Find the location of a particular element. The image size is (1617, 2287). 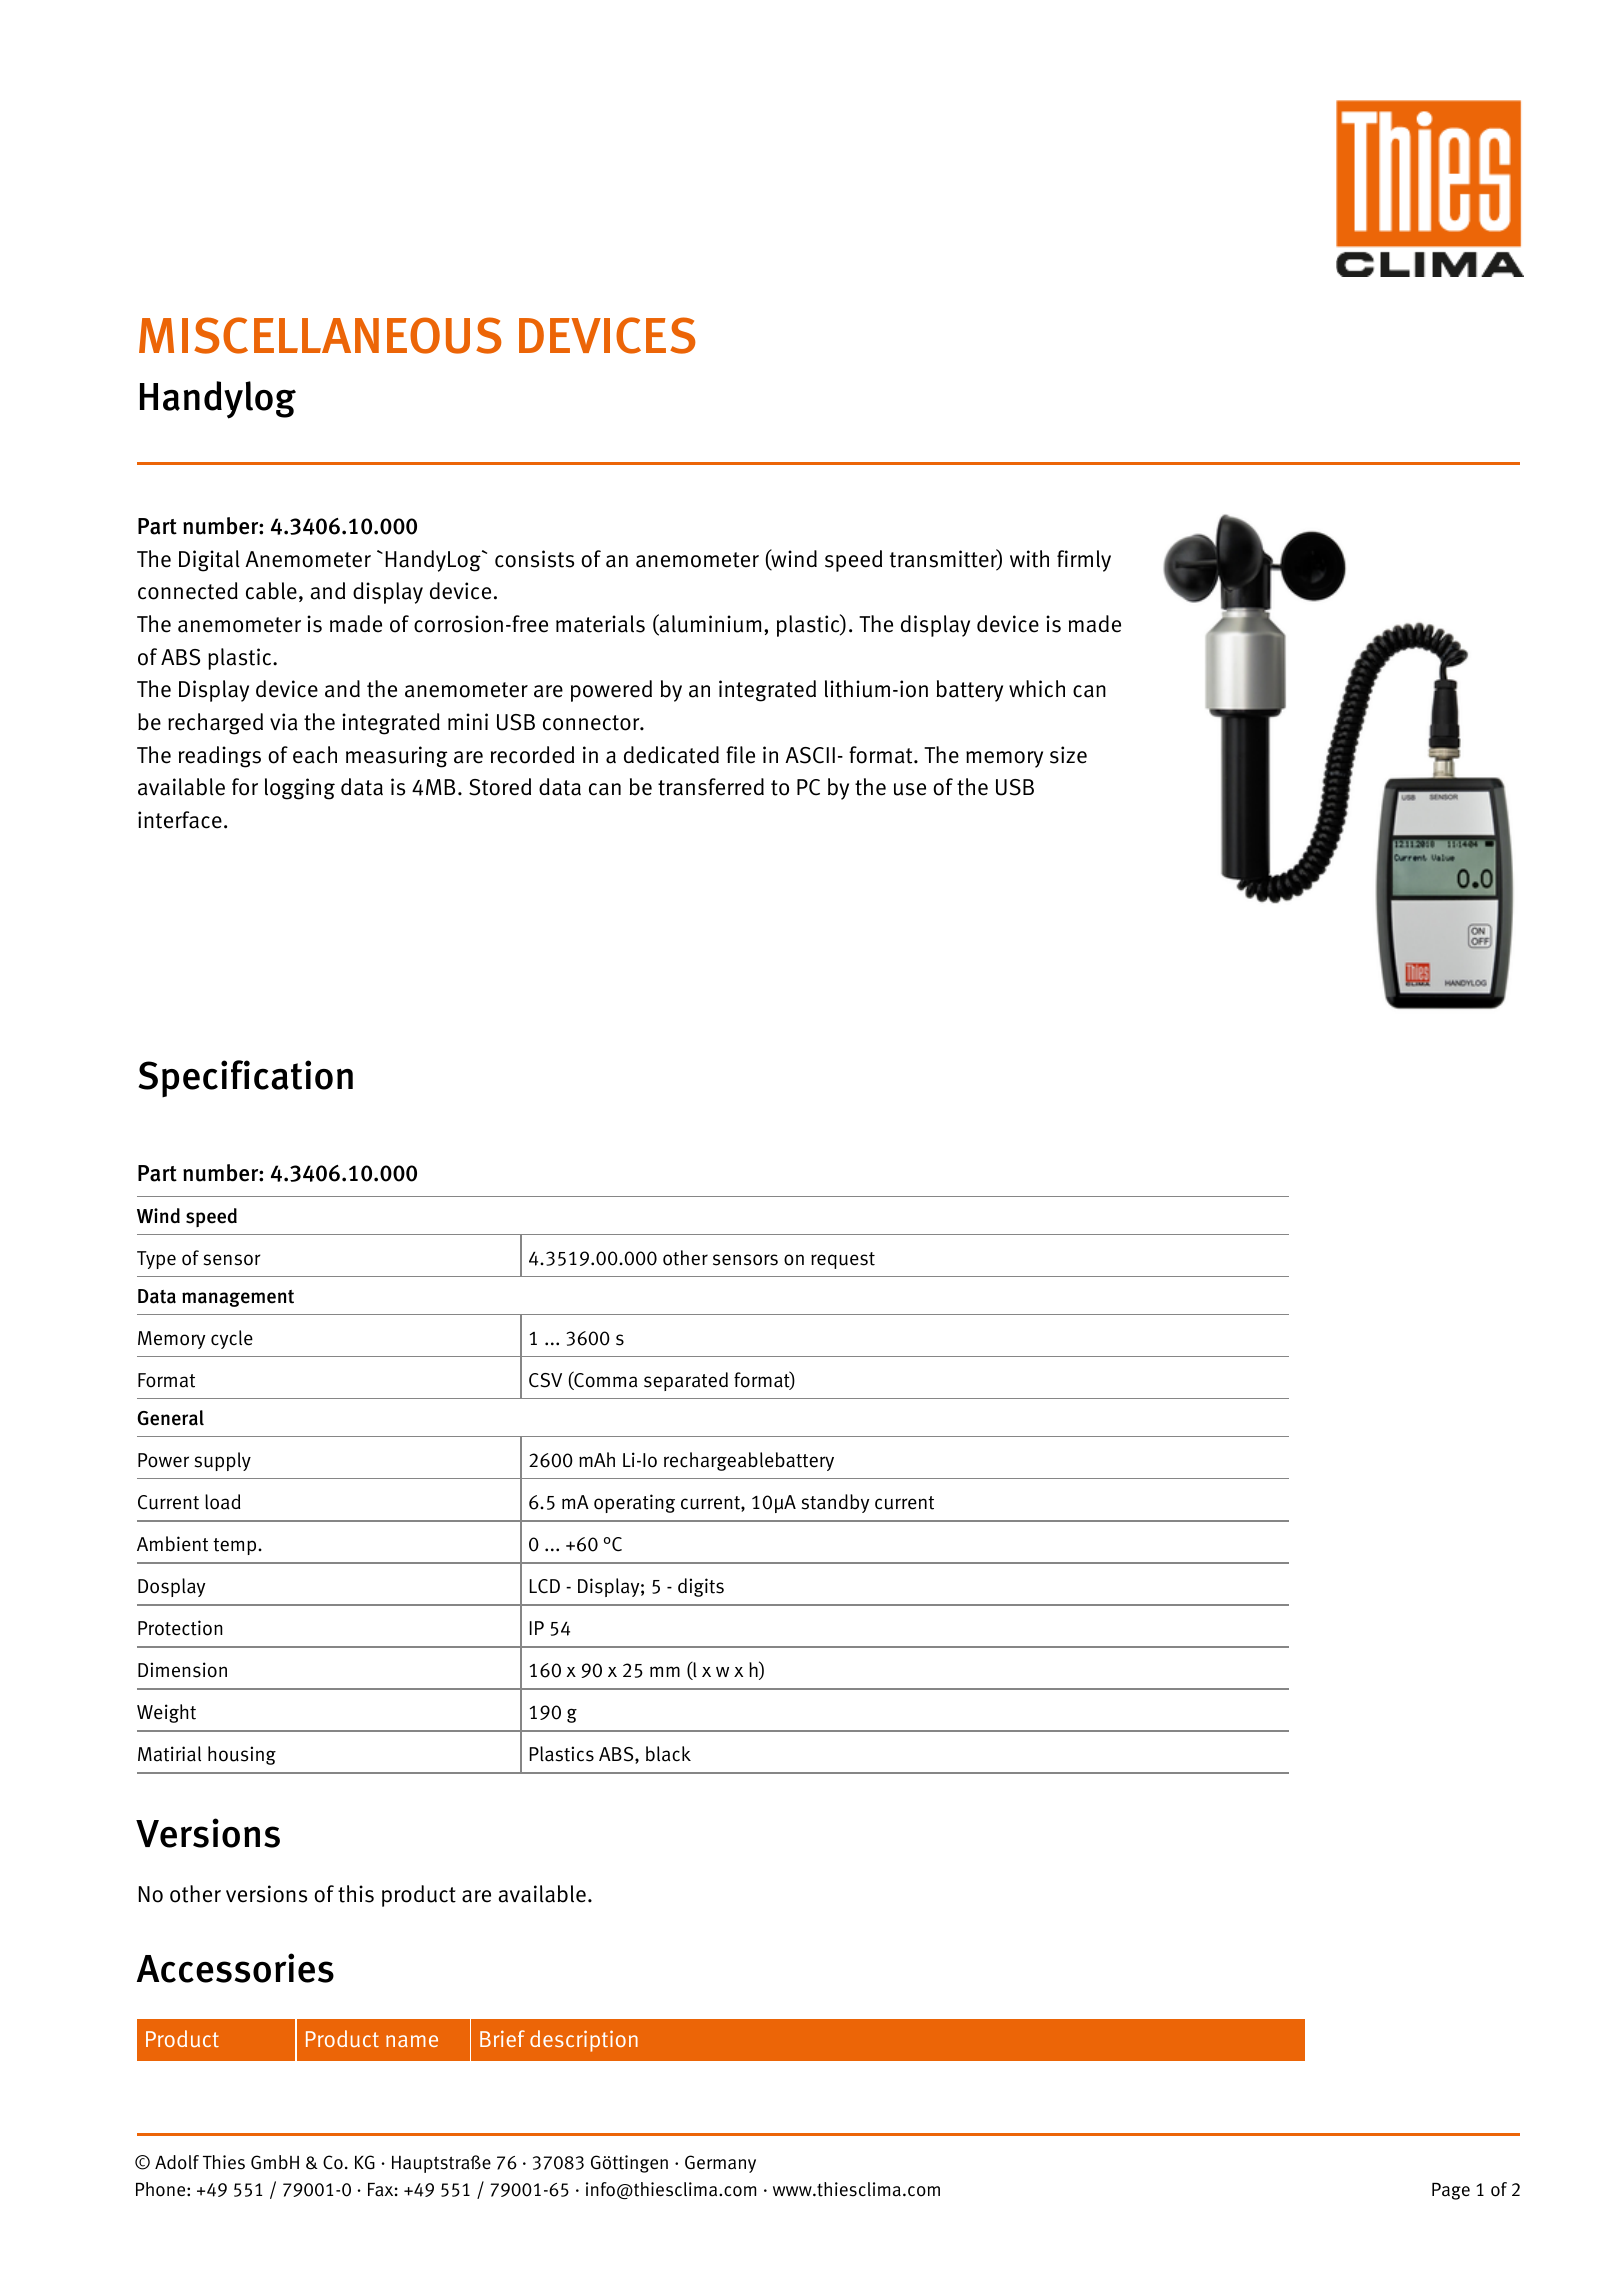

Germany is located at coordinates (720, 2164).
